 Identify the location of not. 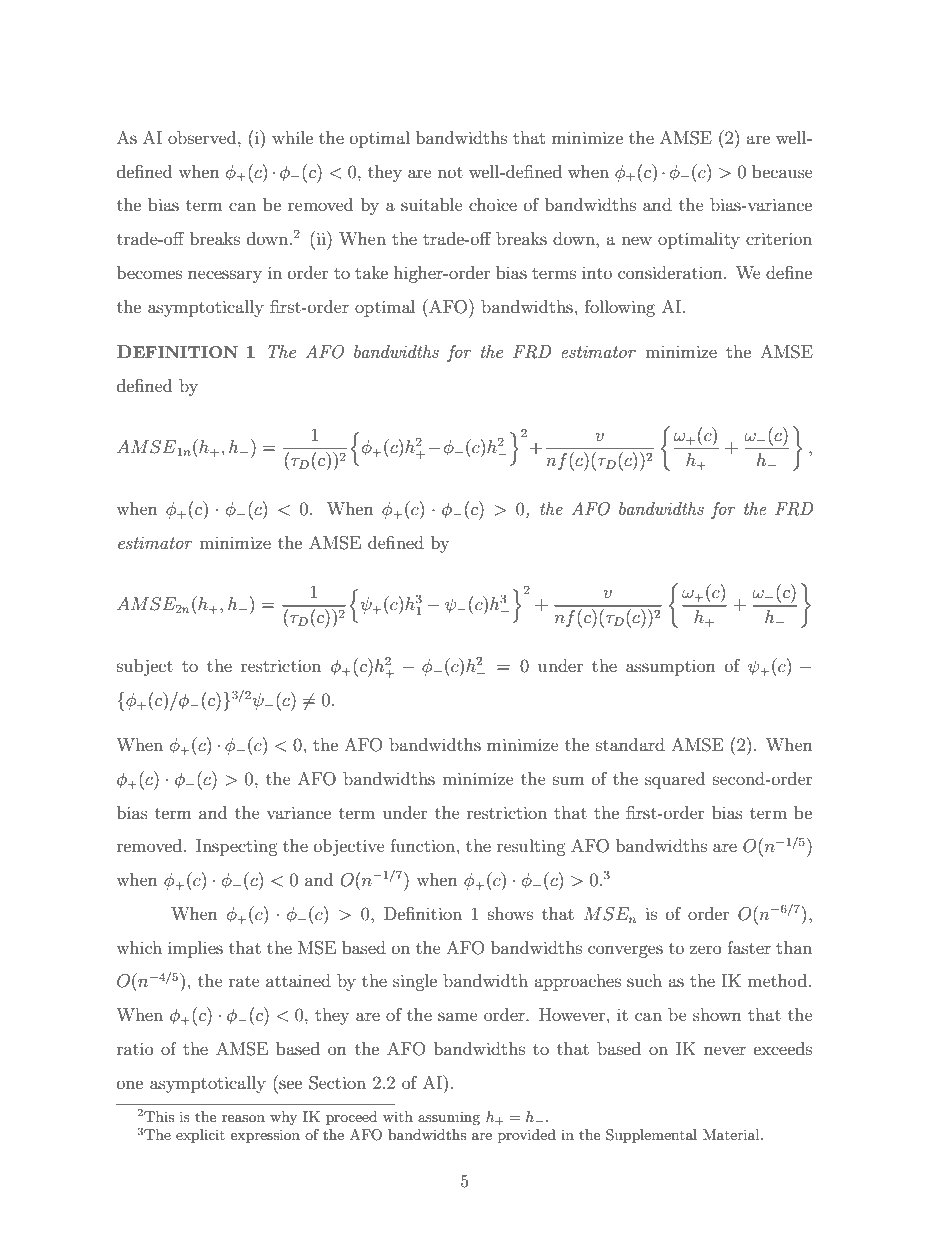
(450, 172).
